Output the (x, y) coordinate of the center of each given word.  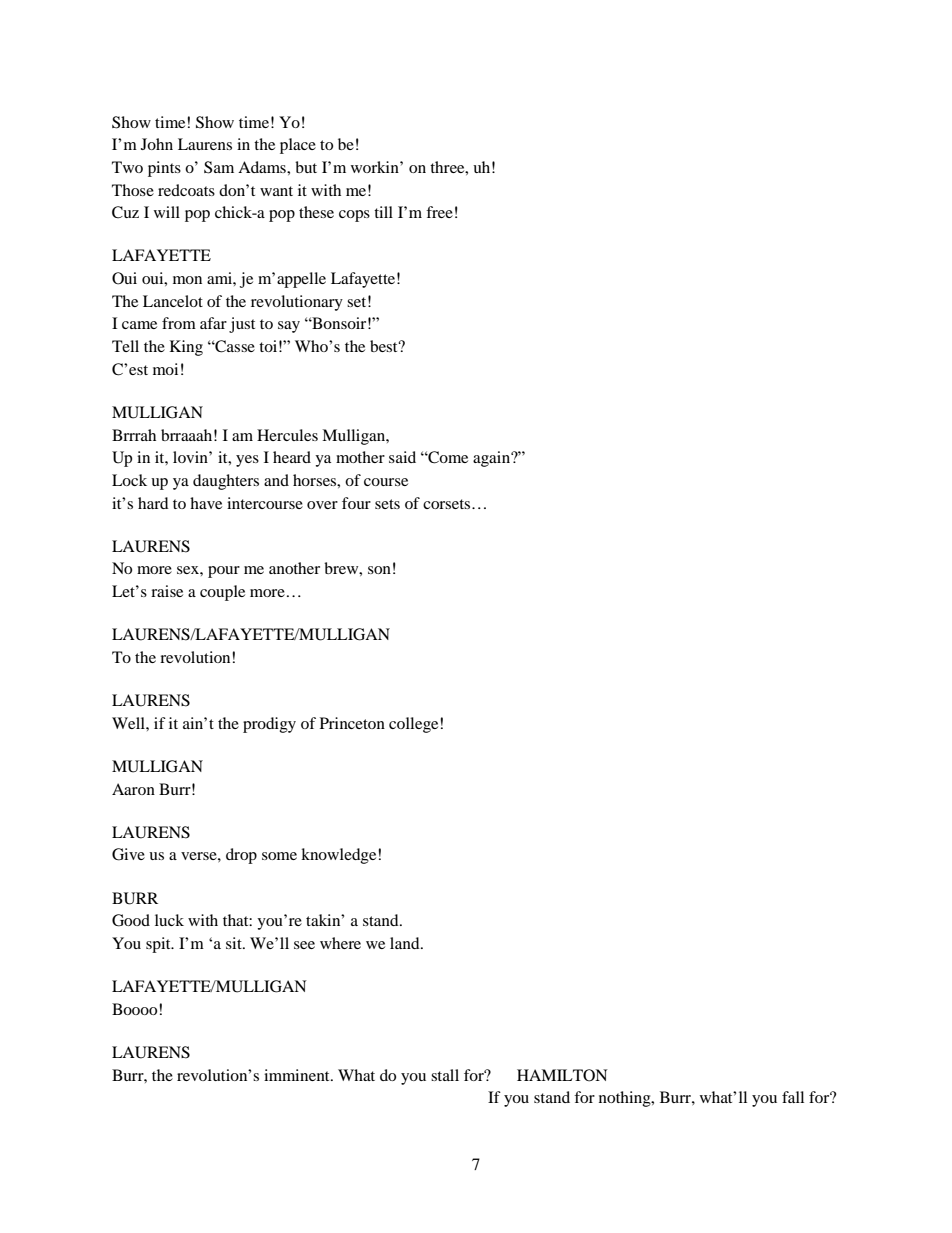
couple (222, 593)
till (383, 212)
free (439, 212)
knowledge (340, 856)
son (379, 570)
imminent (298, 1075)
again (493, 459)
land (406, 943)
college (415, 725)
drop (241, 856)
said (402, 457)
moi (165, 369)
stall (445, 1075)
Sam (219, 167)
